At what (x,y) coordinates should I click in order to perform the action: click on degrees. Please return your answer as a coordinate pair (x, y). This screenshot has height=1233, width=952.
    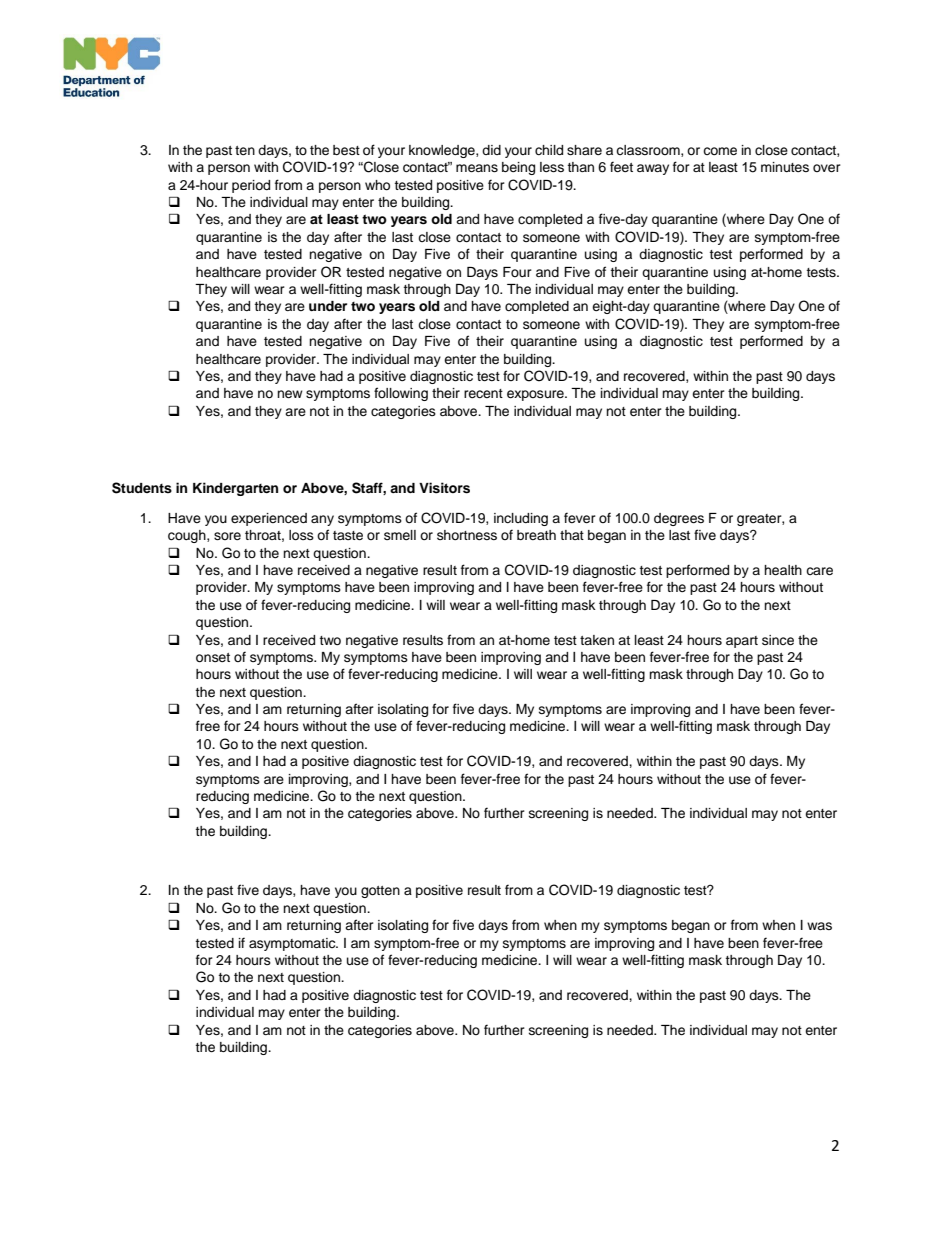
    Looking at the image, I should click on (679, 519).
